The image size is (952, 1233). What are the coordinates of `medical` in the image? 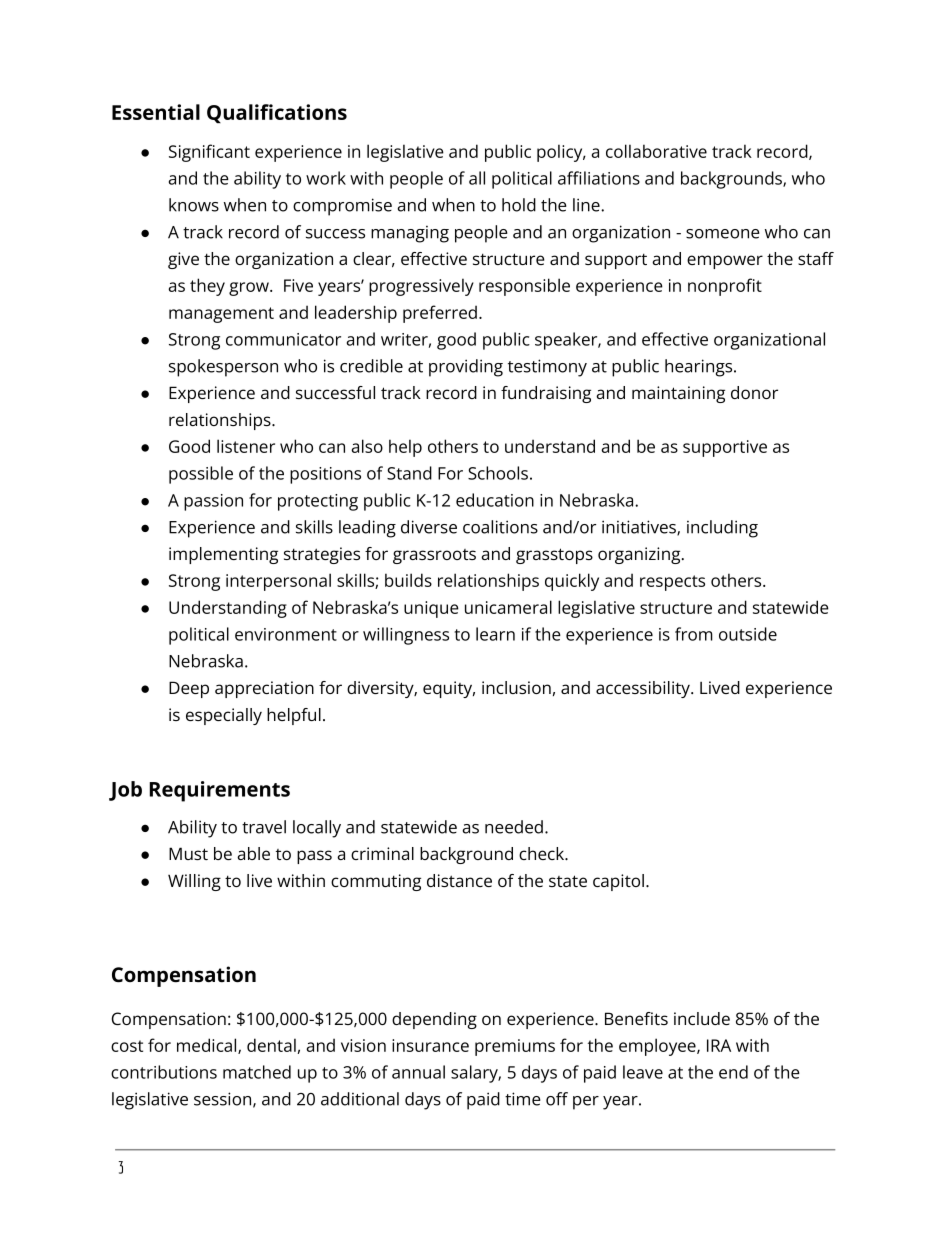 It's located at (208, 1046).
